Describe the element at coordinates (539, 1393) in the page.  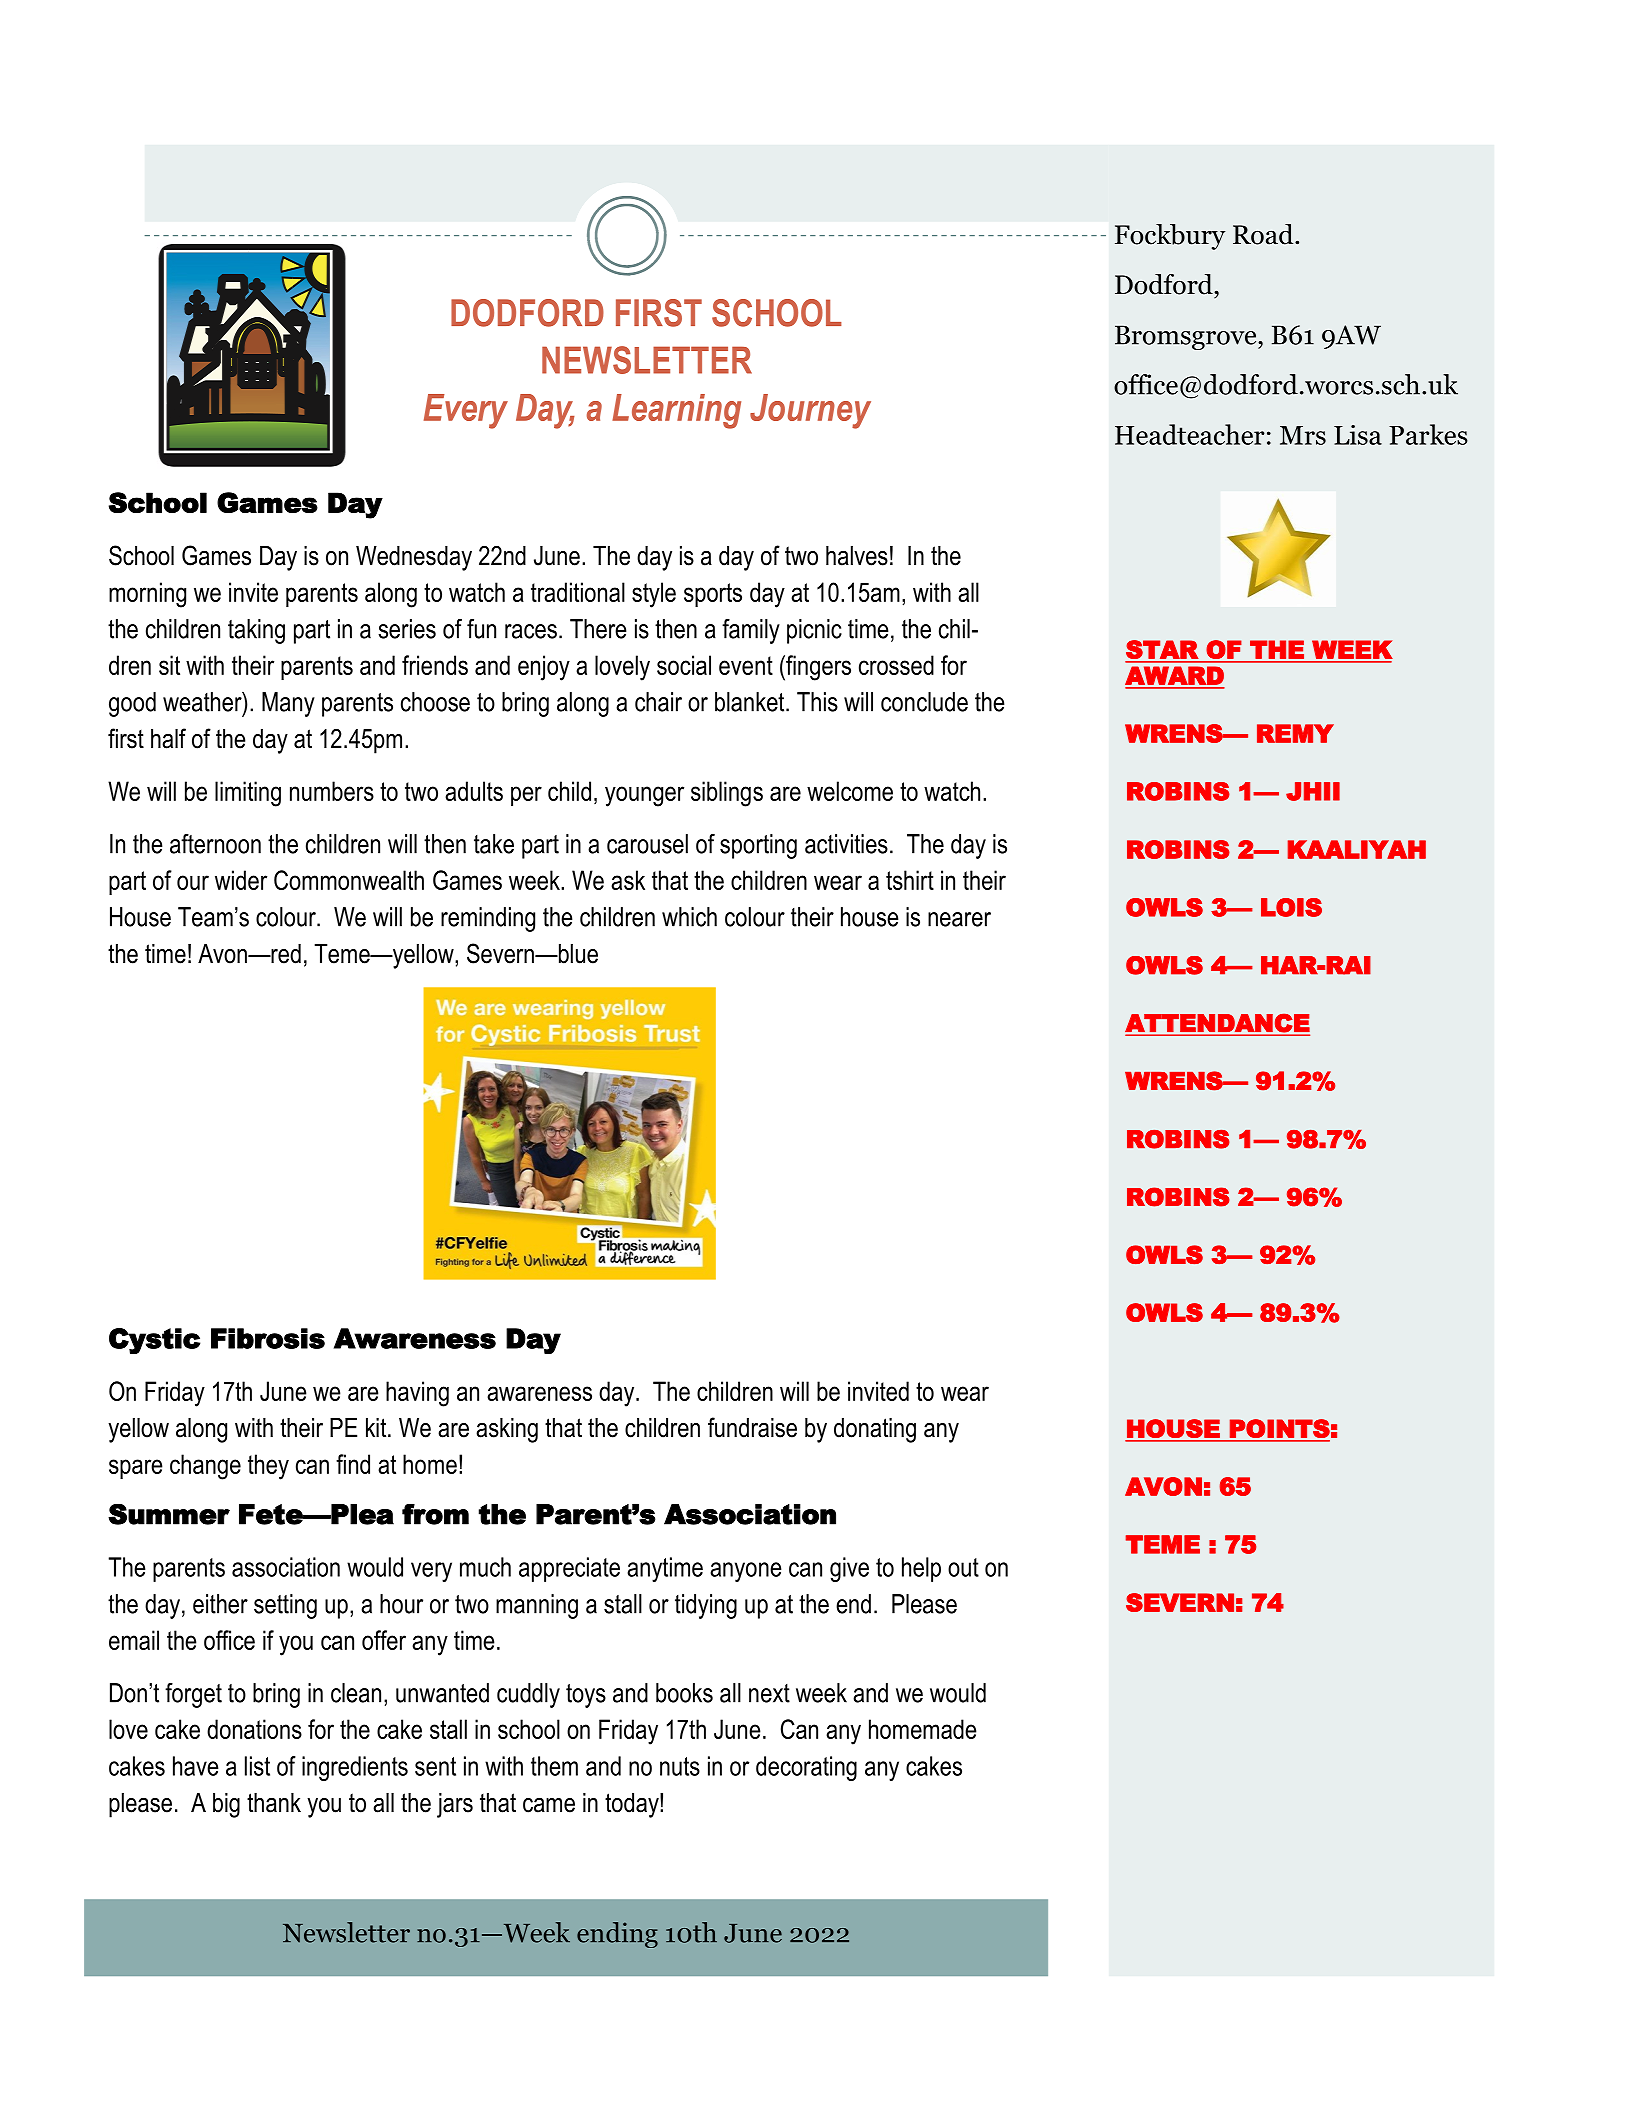
I see `awareness` at that location.
